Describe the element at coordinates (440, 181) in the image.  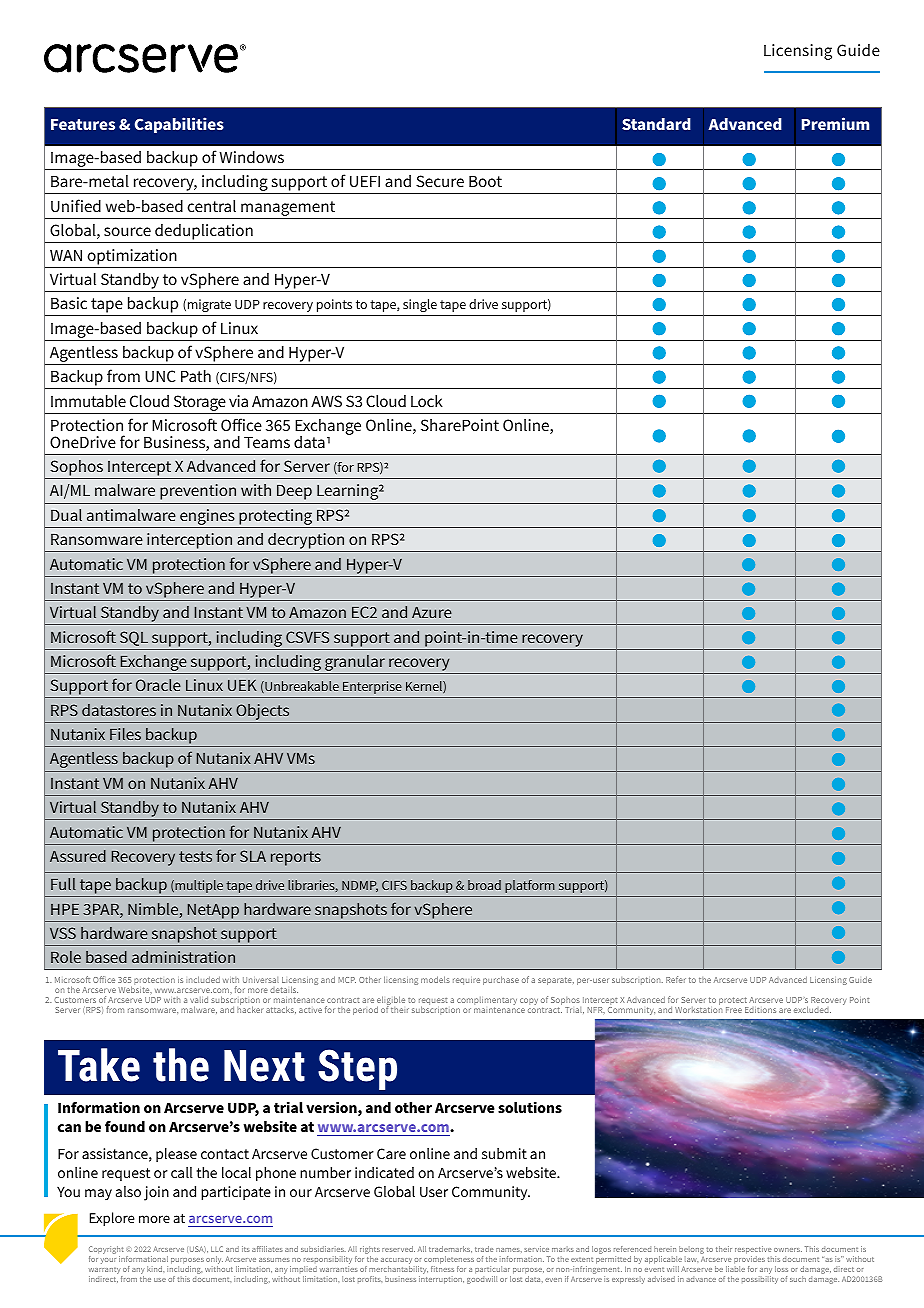
I see `Secure` at that location.
